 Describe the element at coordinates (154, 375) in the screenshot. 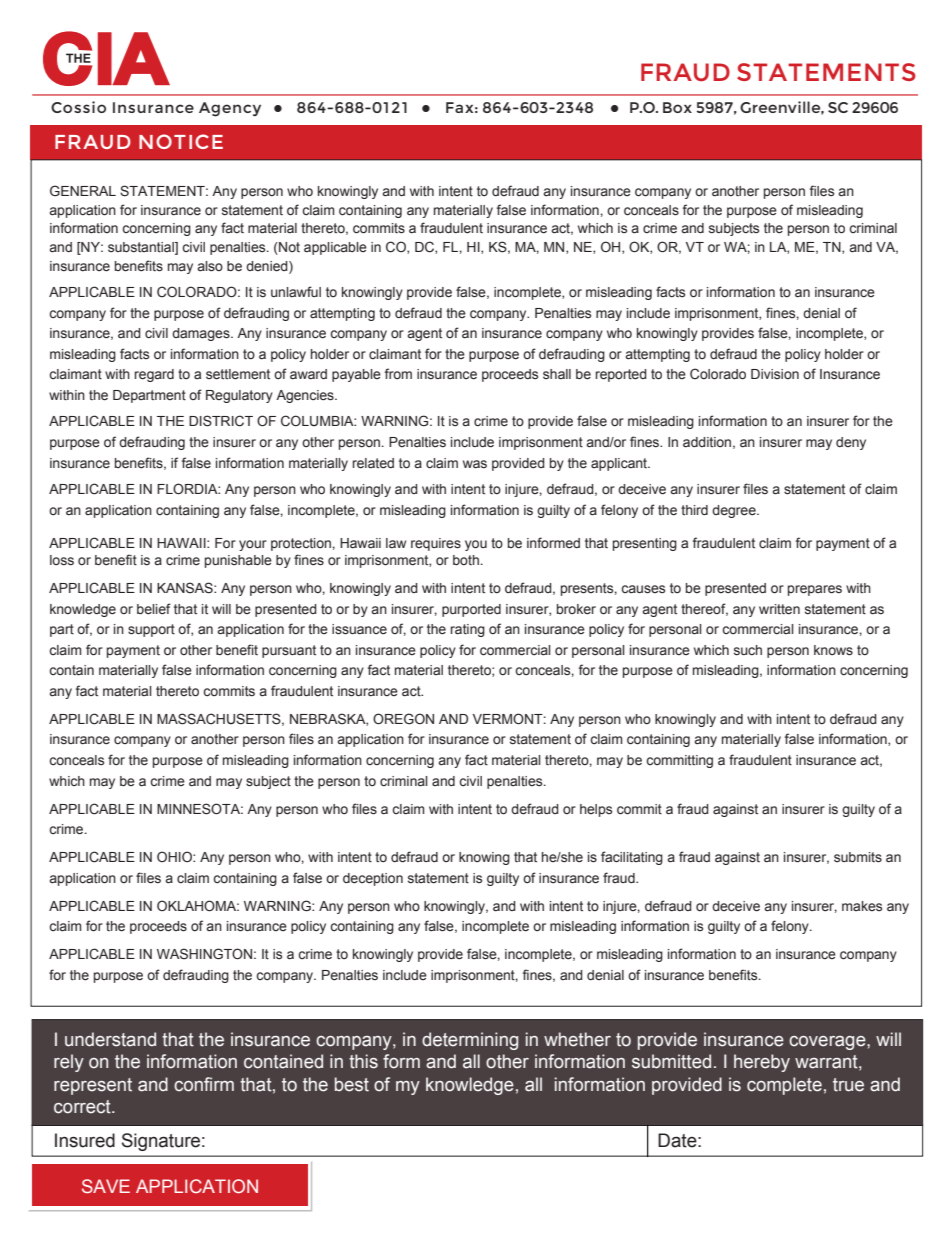

I see `regard` at that location.
